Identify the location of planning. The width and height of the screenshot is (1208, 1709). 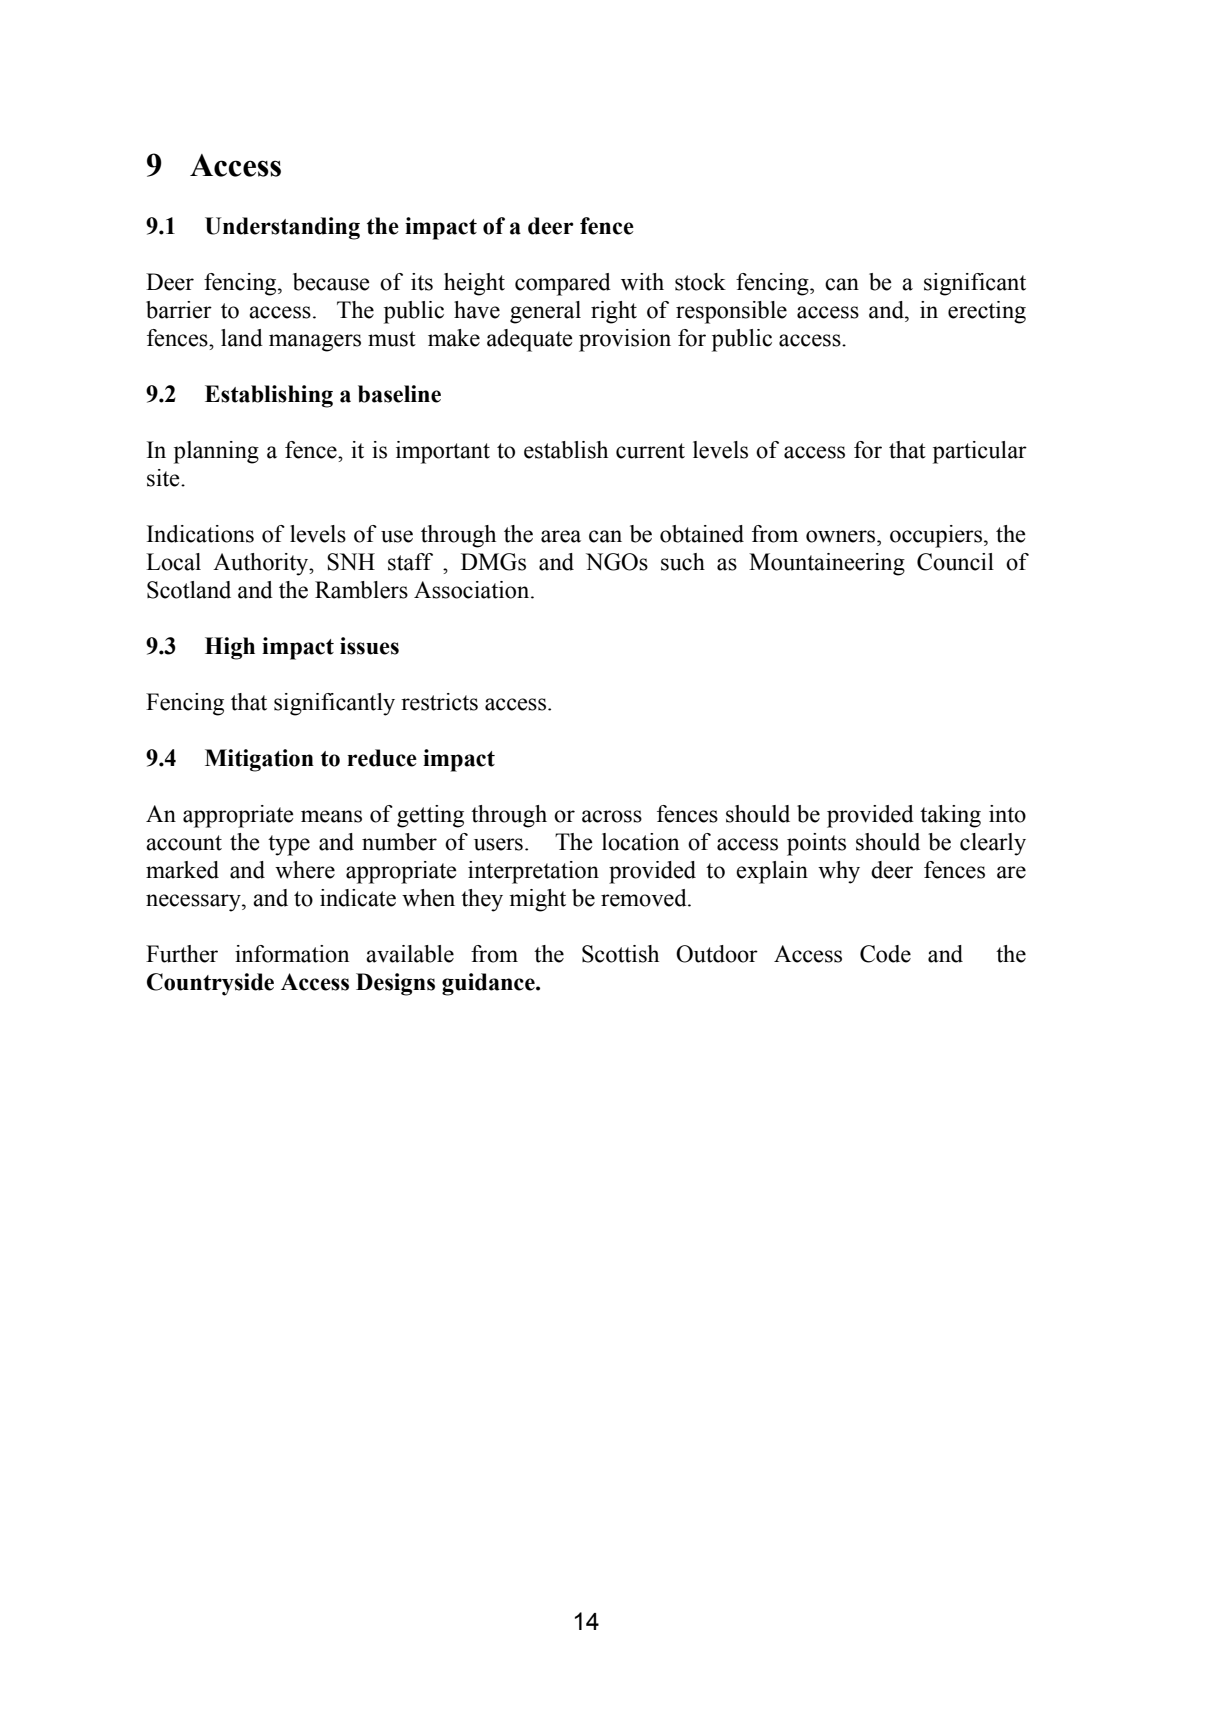
(216, 452).
